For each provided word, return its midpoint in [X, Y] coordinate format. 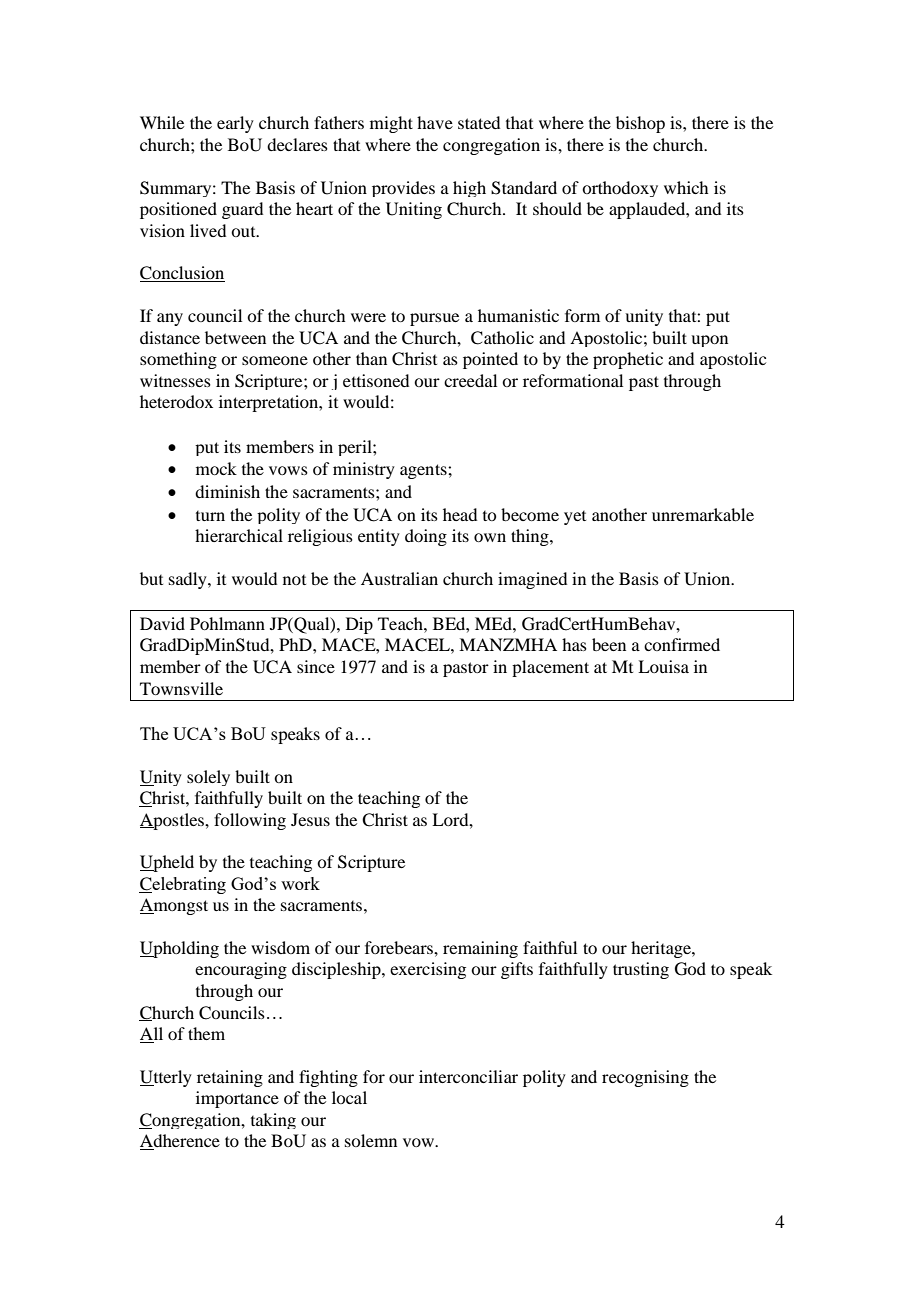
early [235, 124]
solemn [371, 1140]
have [435, 122]
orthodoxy [620, 189]
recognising [645, 1078]
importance [237, 1099]
